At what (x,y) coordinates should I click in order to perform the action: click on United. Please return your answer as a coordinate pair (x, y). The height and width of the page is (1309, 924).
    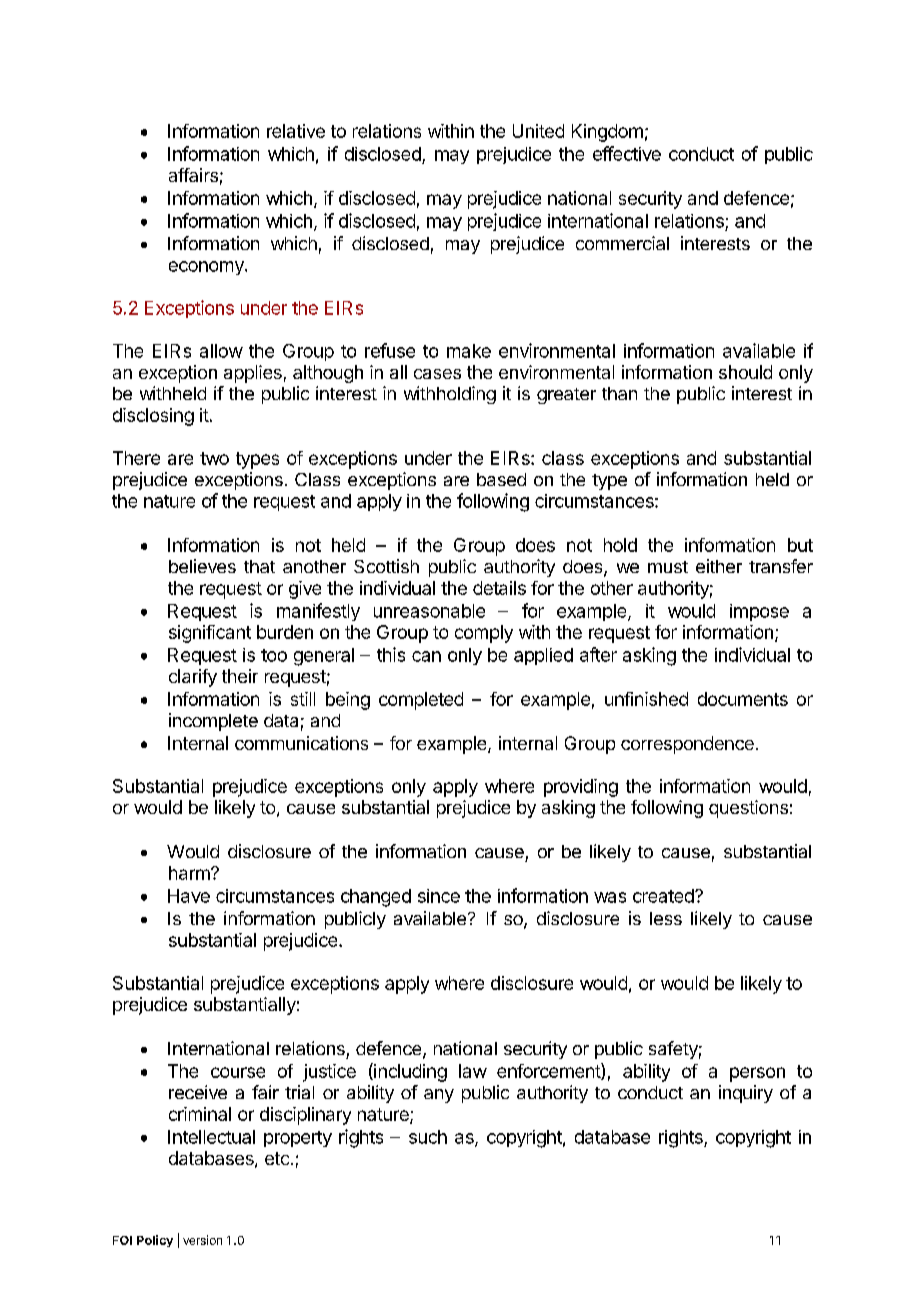
    Looking at the image, I should click on (538, 131).
